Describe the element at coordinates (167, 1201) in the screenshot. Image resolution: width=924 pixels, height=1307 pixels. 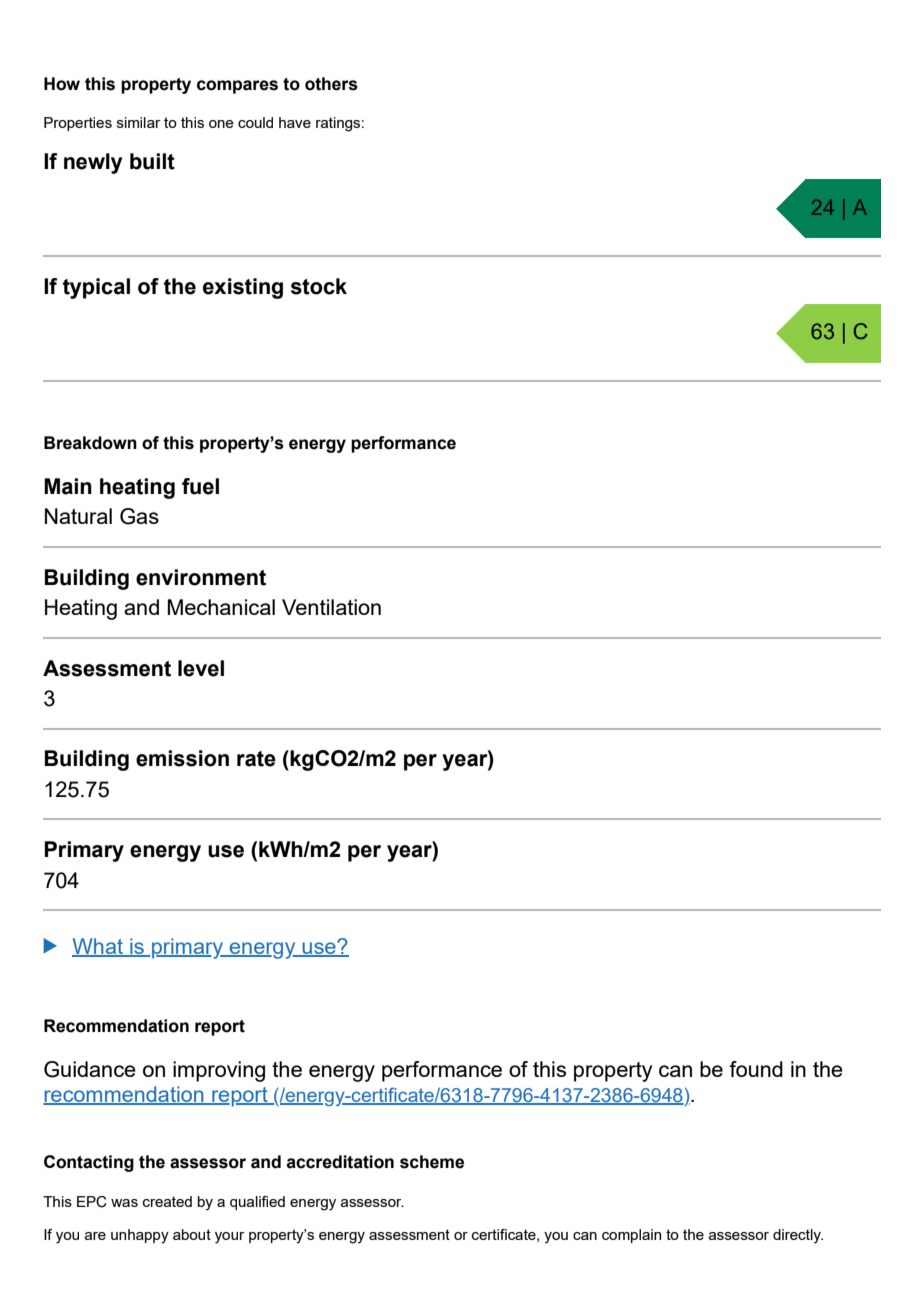
I see `created` at that location.
